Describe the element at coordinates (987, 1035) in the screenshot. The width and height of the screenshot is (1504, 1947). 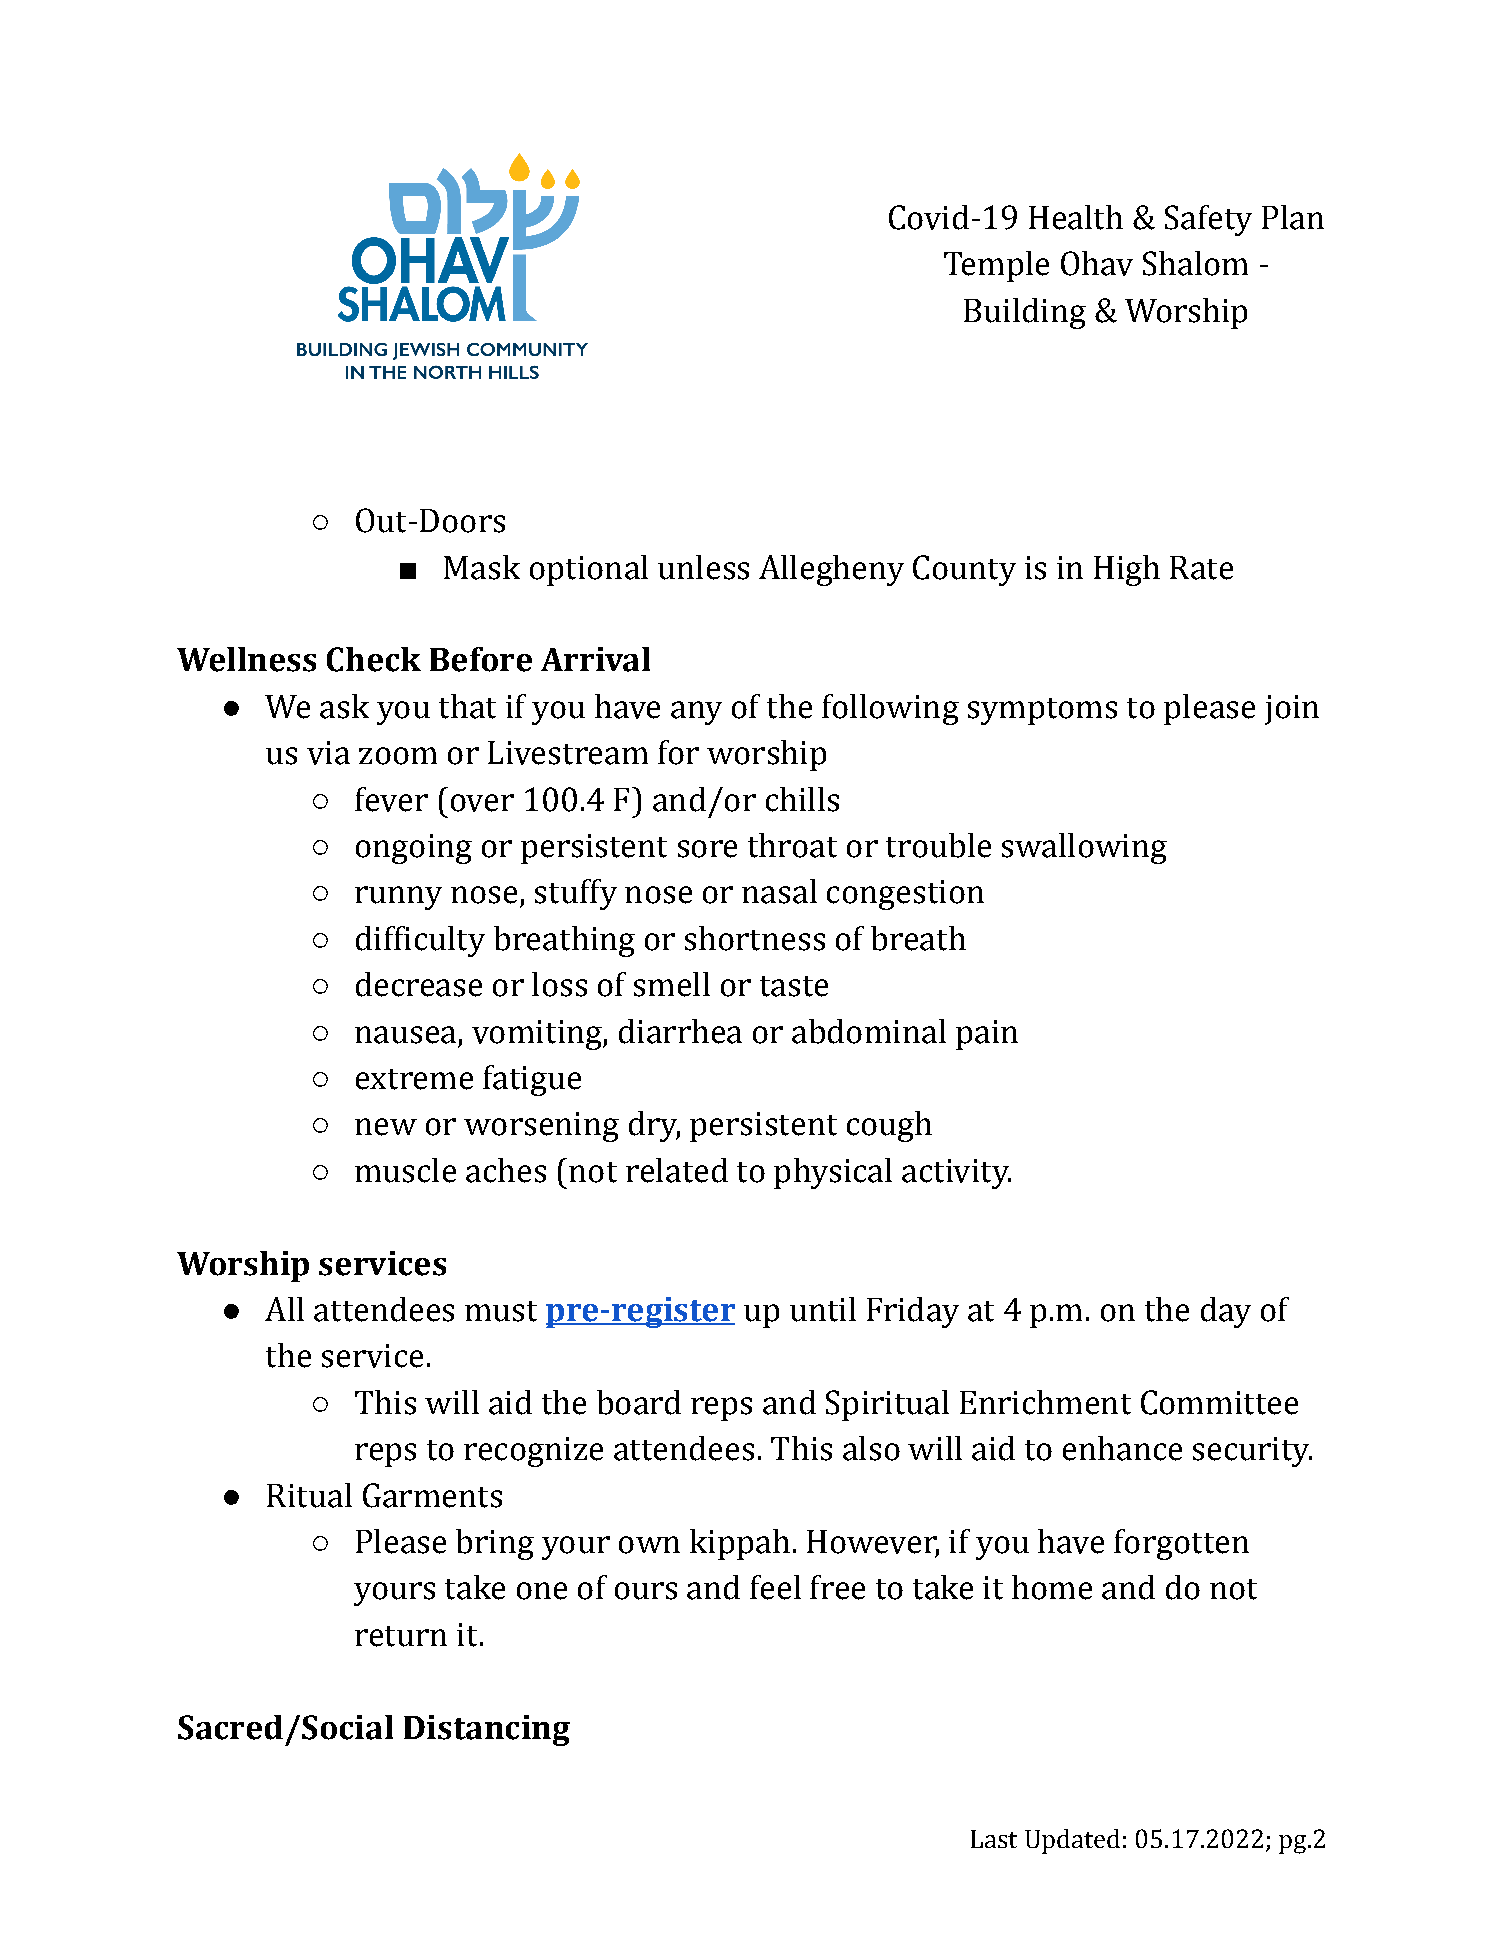
I see `pain` at that location.
